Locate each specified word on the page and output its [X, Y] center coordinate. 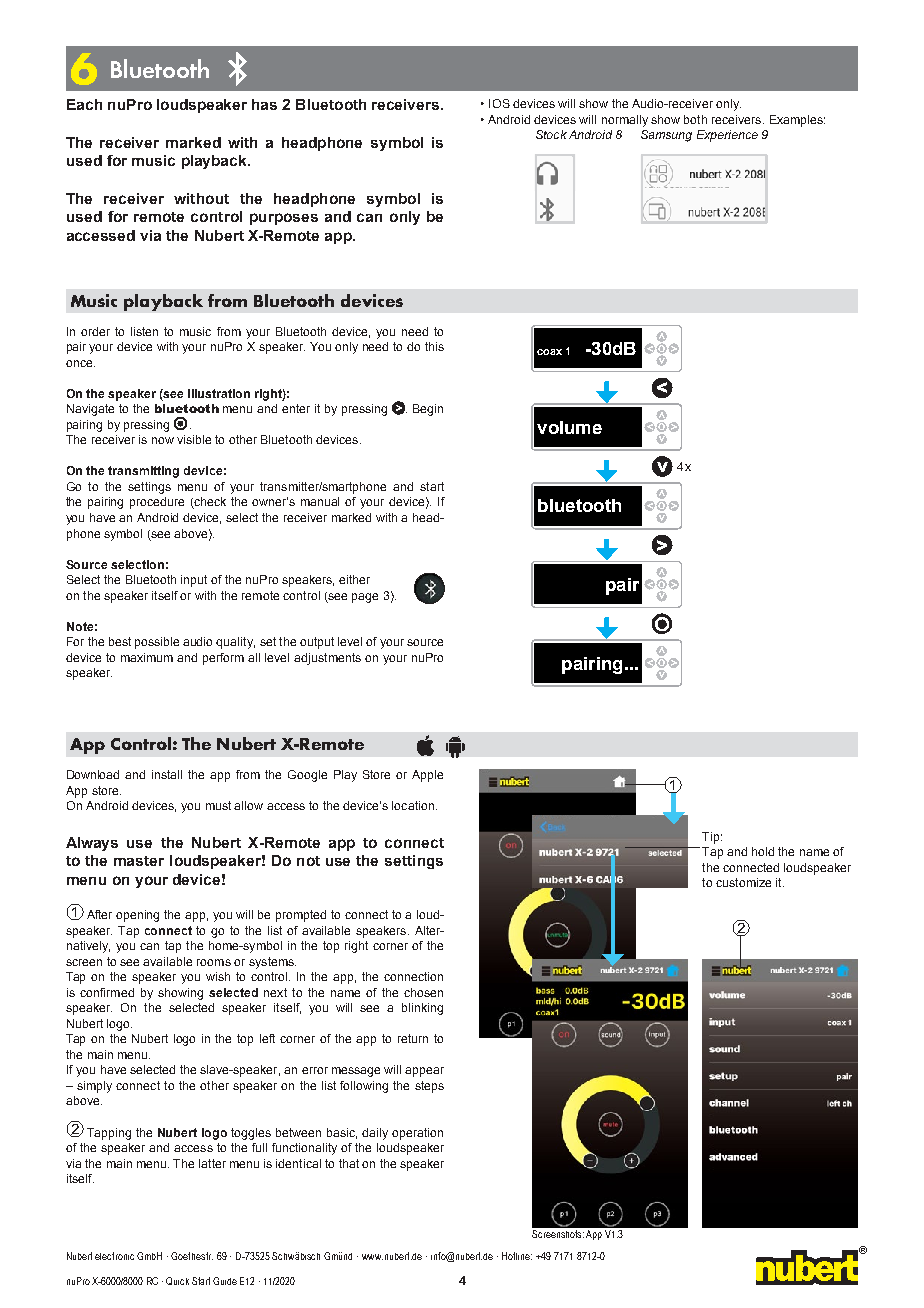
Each [84, 104]
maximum [147, 657]
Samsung [666, 136]
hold [763, 851]
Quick [177, 1281]
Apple [427, 776]
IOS [499, 103]
